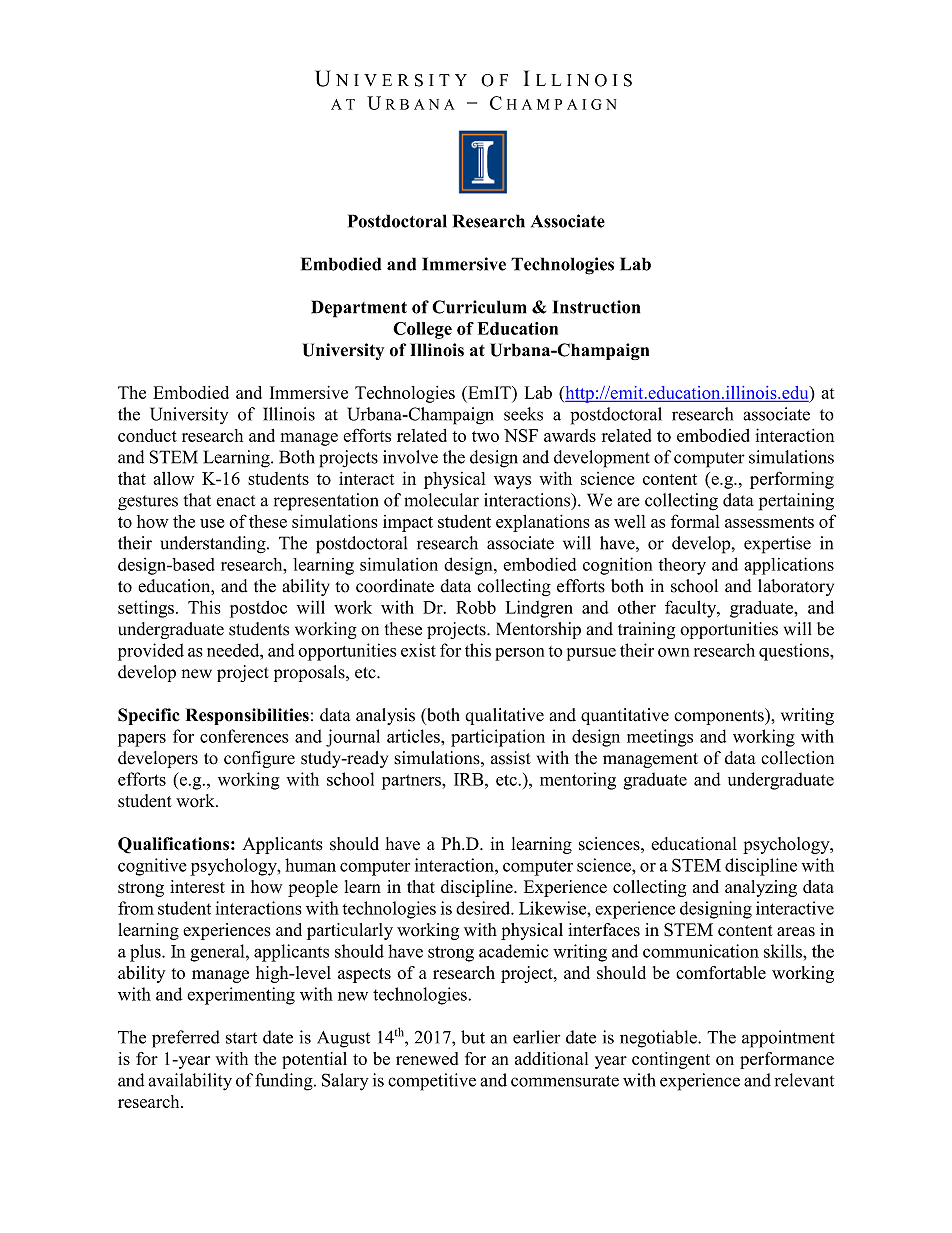 This screenshot has width=952, height=1233. Describe the element at coordinates (504, 716) in the screenshot. I see `qualitative` at that location.
